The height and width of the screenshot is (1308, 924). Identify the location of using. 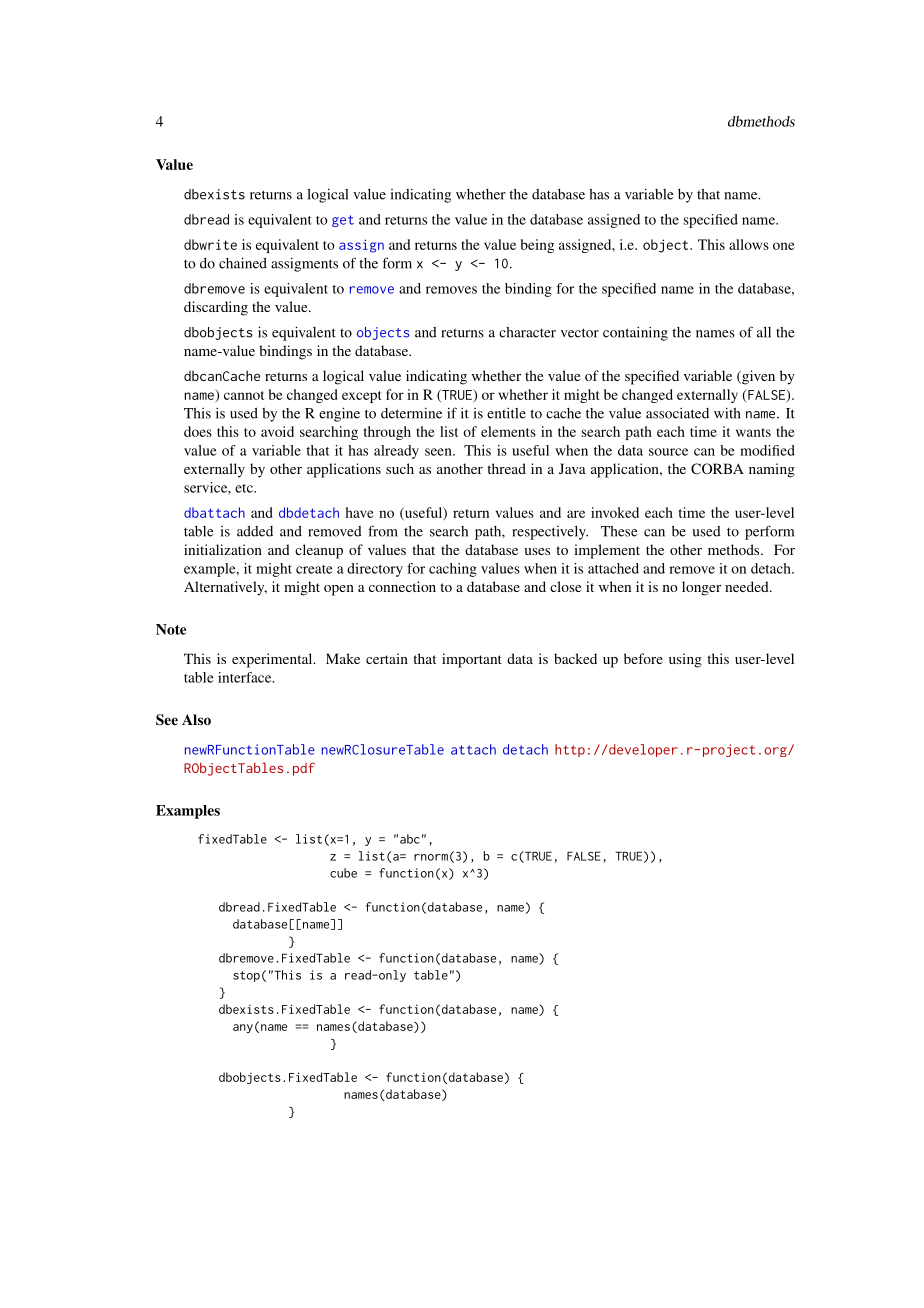
(685, 660).
